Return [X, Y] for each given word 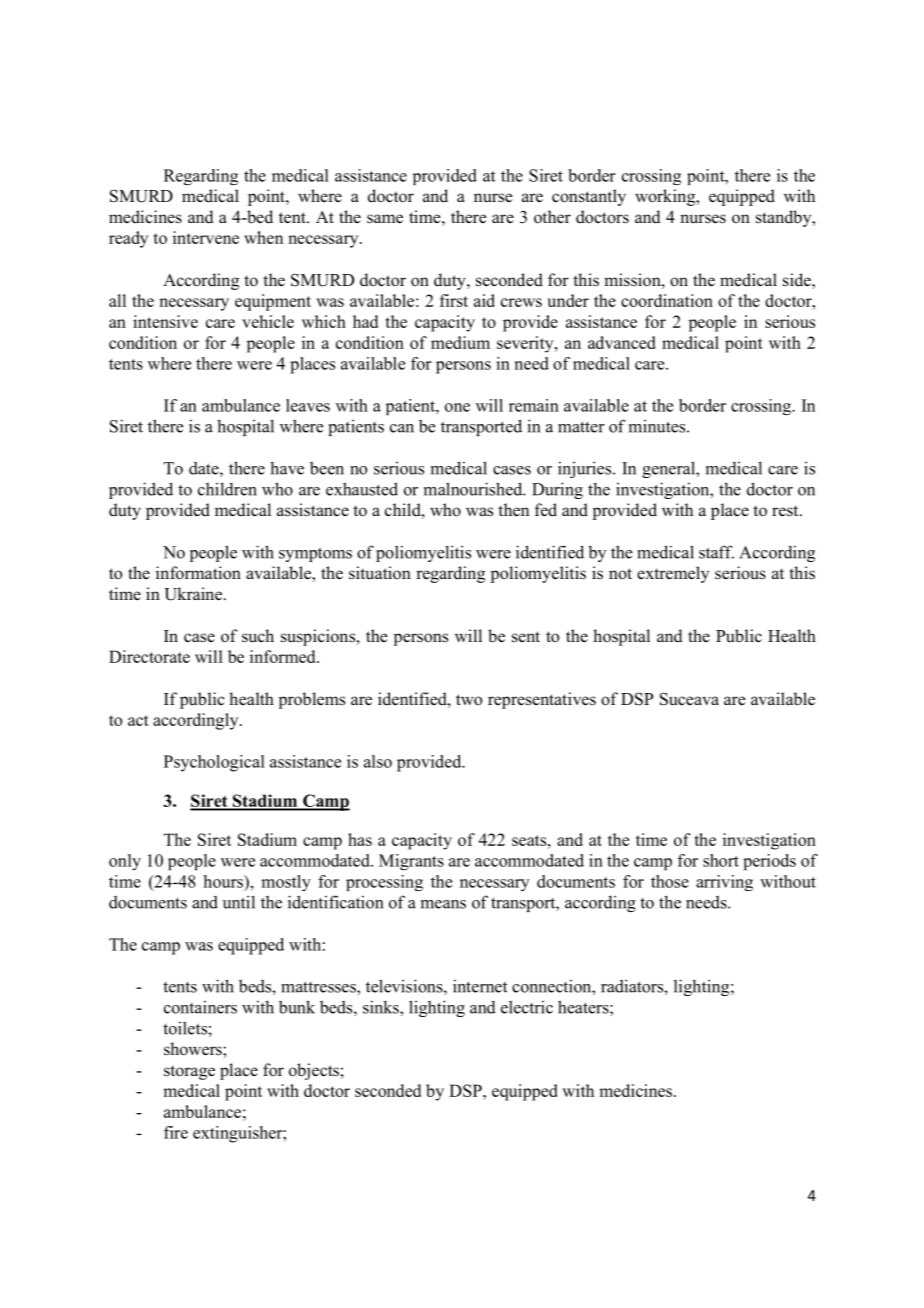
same [385, 219]
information [198, 573]
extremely [673, 574]
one [457, 407]
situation [380, 573]
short [721, 860]
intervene [206, 237]
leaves [308, 405]
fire [176, 1132]
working [666, 197]
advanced [621, 342]
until [239, 902]
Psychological [214, 763]
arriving [724, 883]
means [443, 904]
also [378, 761]
